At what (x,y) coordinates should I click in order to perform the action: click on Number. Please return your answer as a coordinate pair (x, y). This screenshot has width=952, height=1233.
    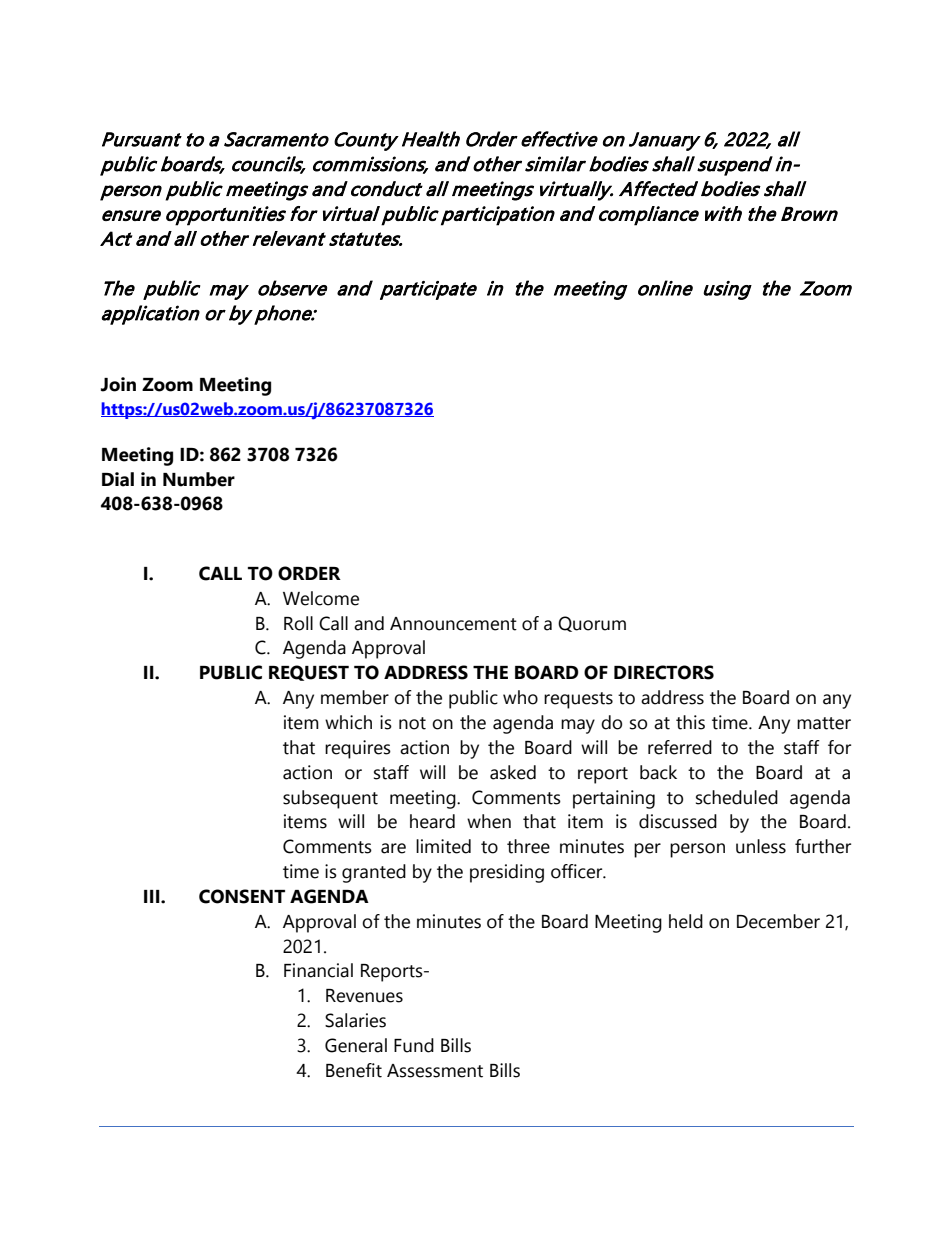
    Looking at the image, I should click on (199, 479).
